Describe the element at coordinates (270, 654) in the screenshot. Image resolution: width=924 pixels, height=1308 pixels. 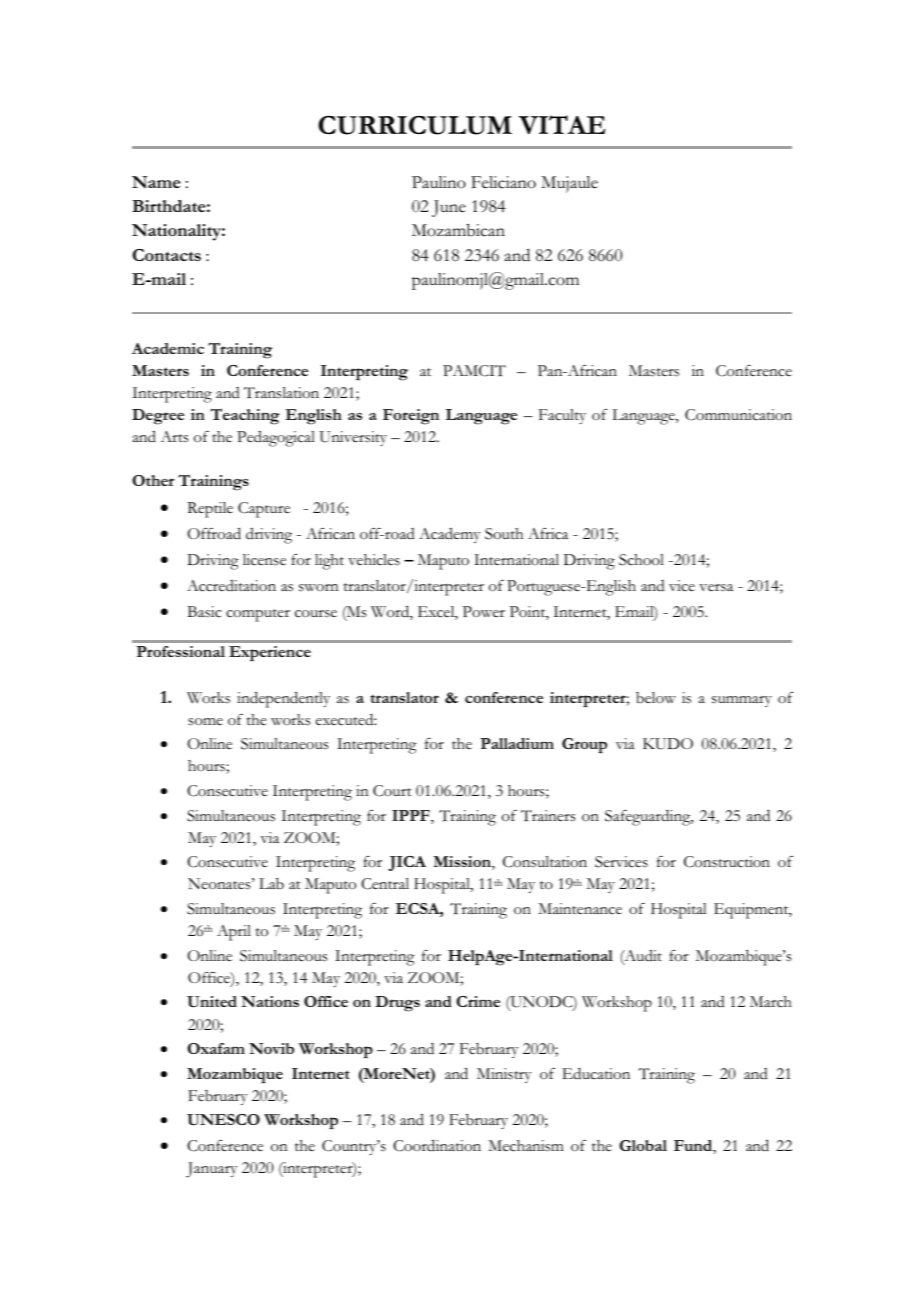
I see `Experience` at that location.
